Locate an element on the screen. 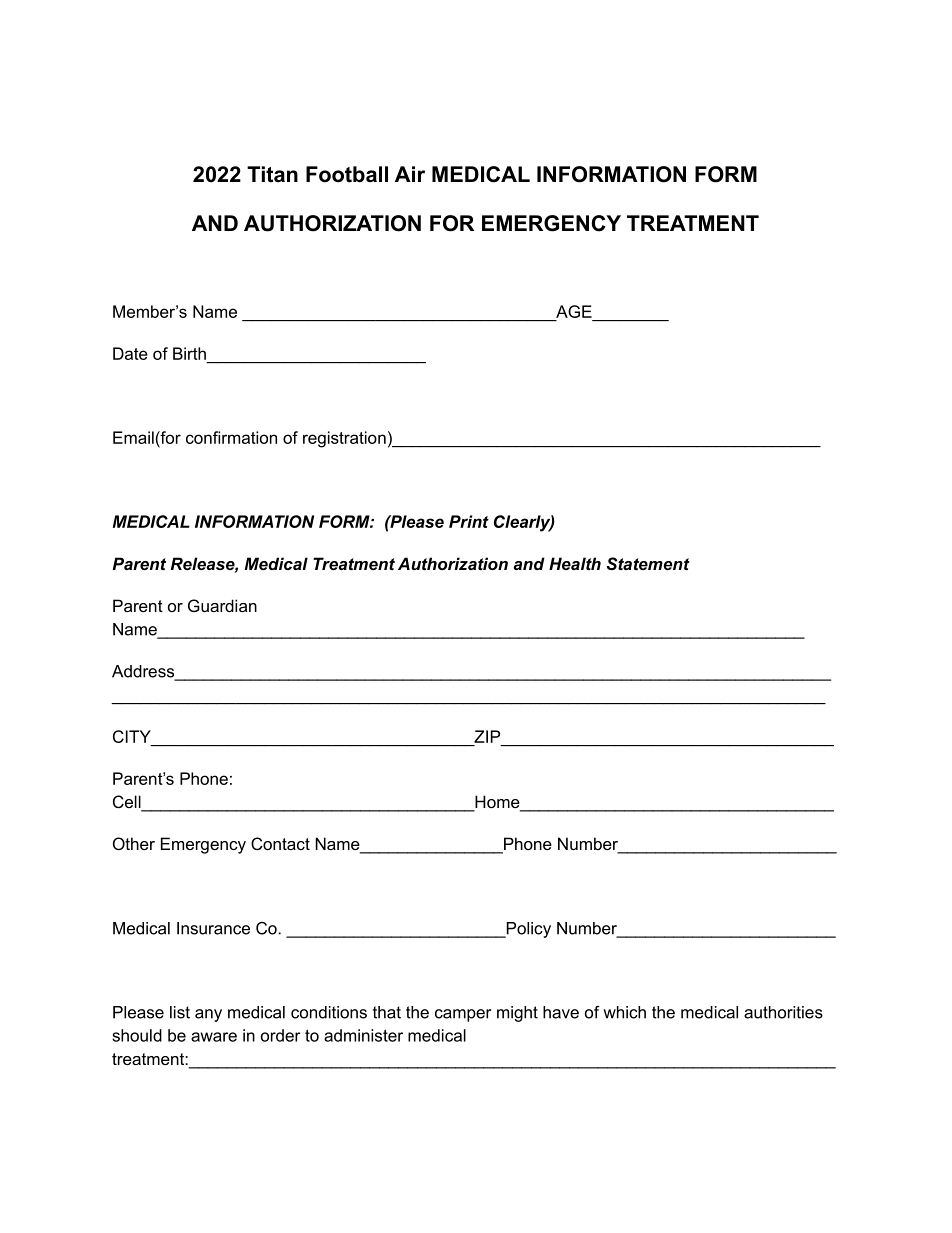  Football is located at coordinates (347, 174).
